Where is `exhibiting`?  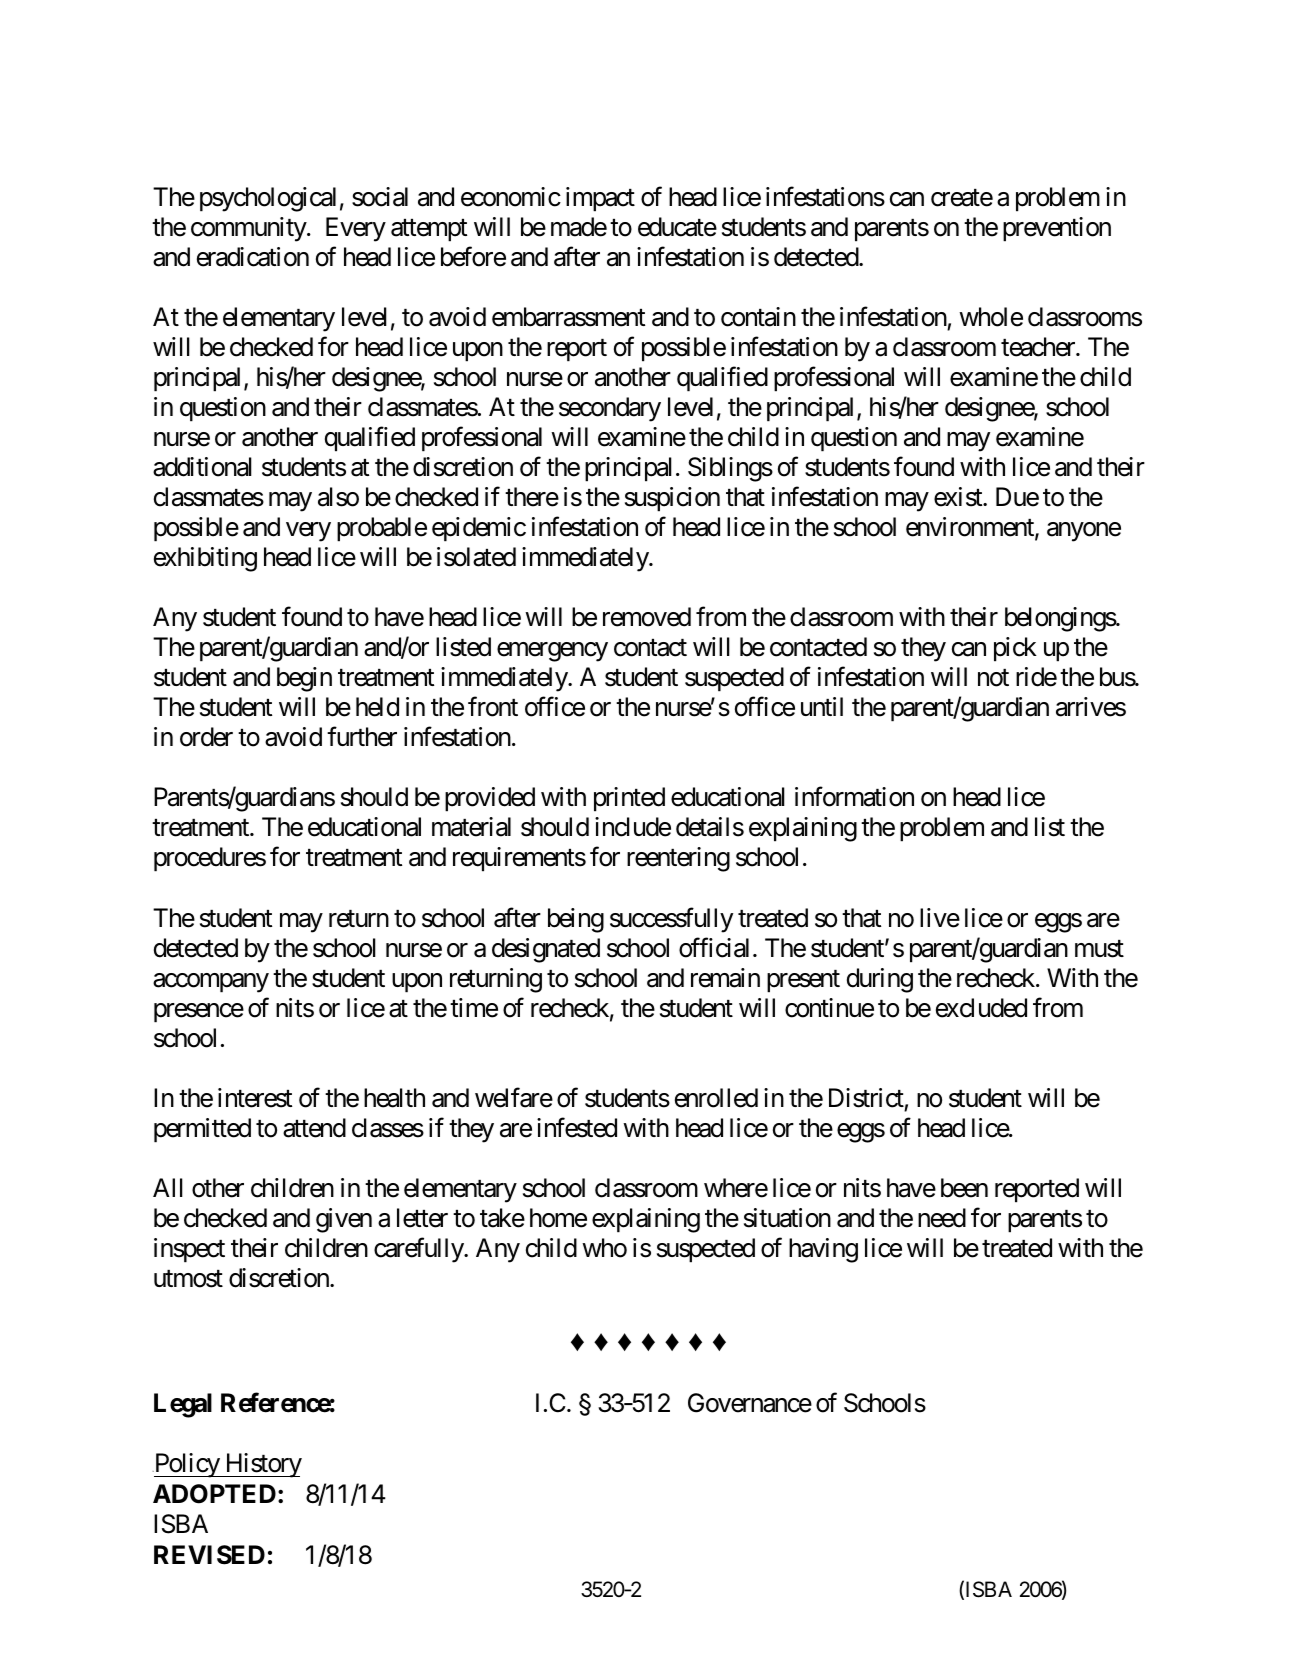
exhibiting is located at coordinates (205, 559).
